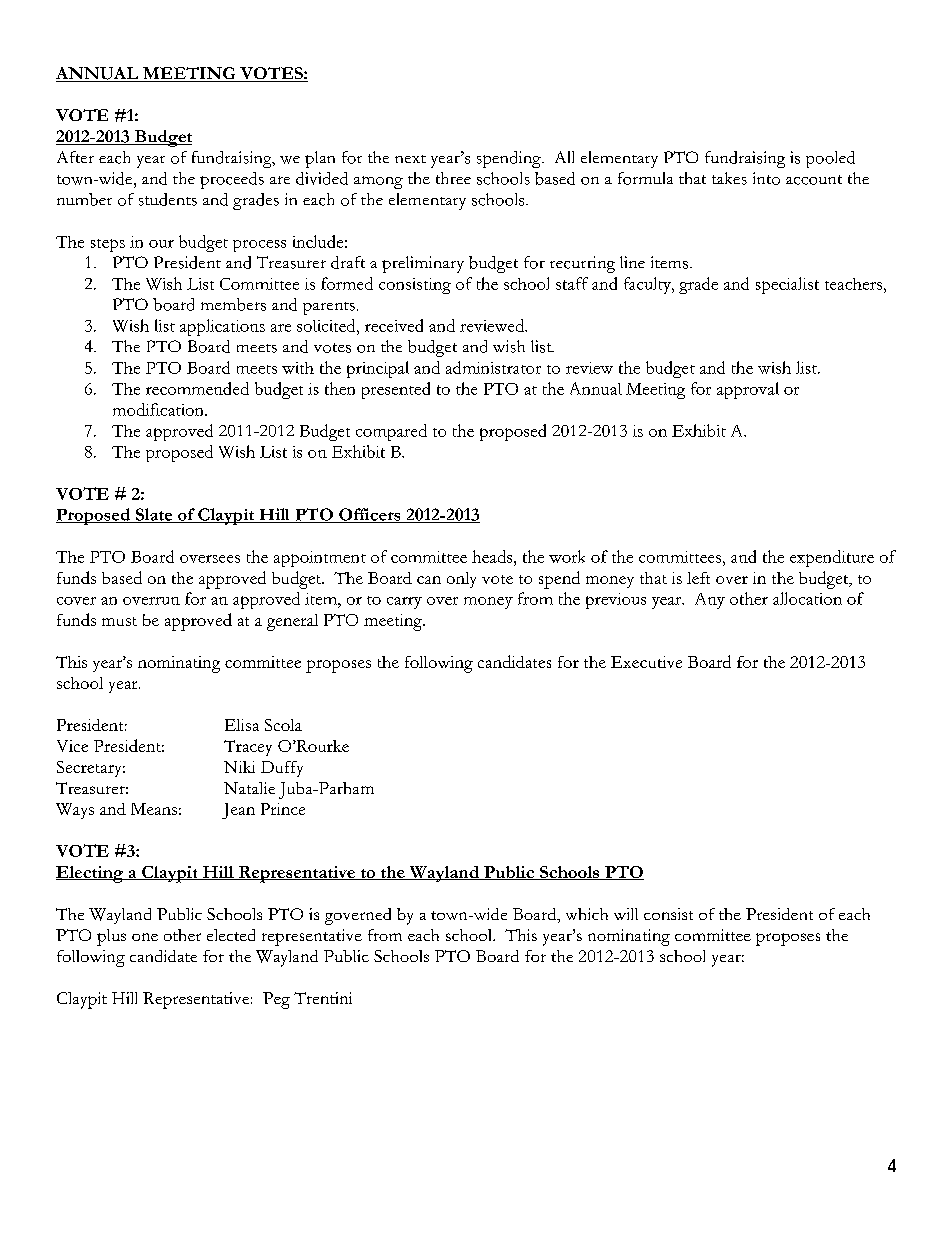 The width and height of the screenshot is (952, 1233). Describe the element at coordinates (461, 580) in the screenshot. I see `only` at that location.
